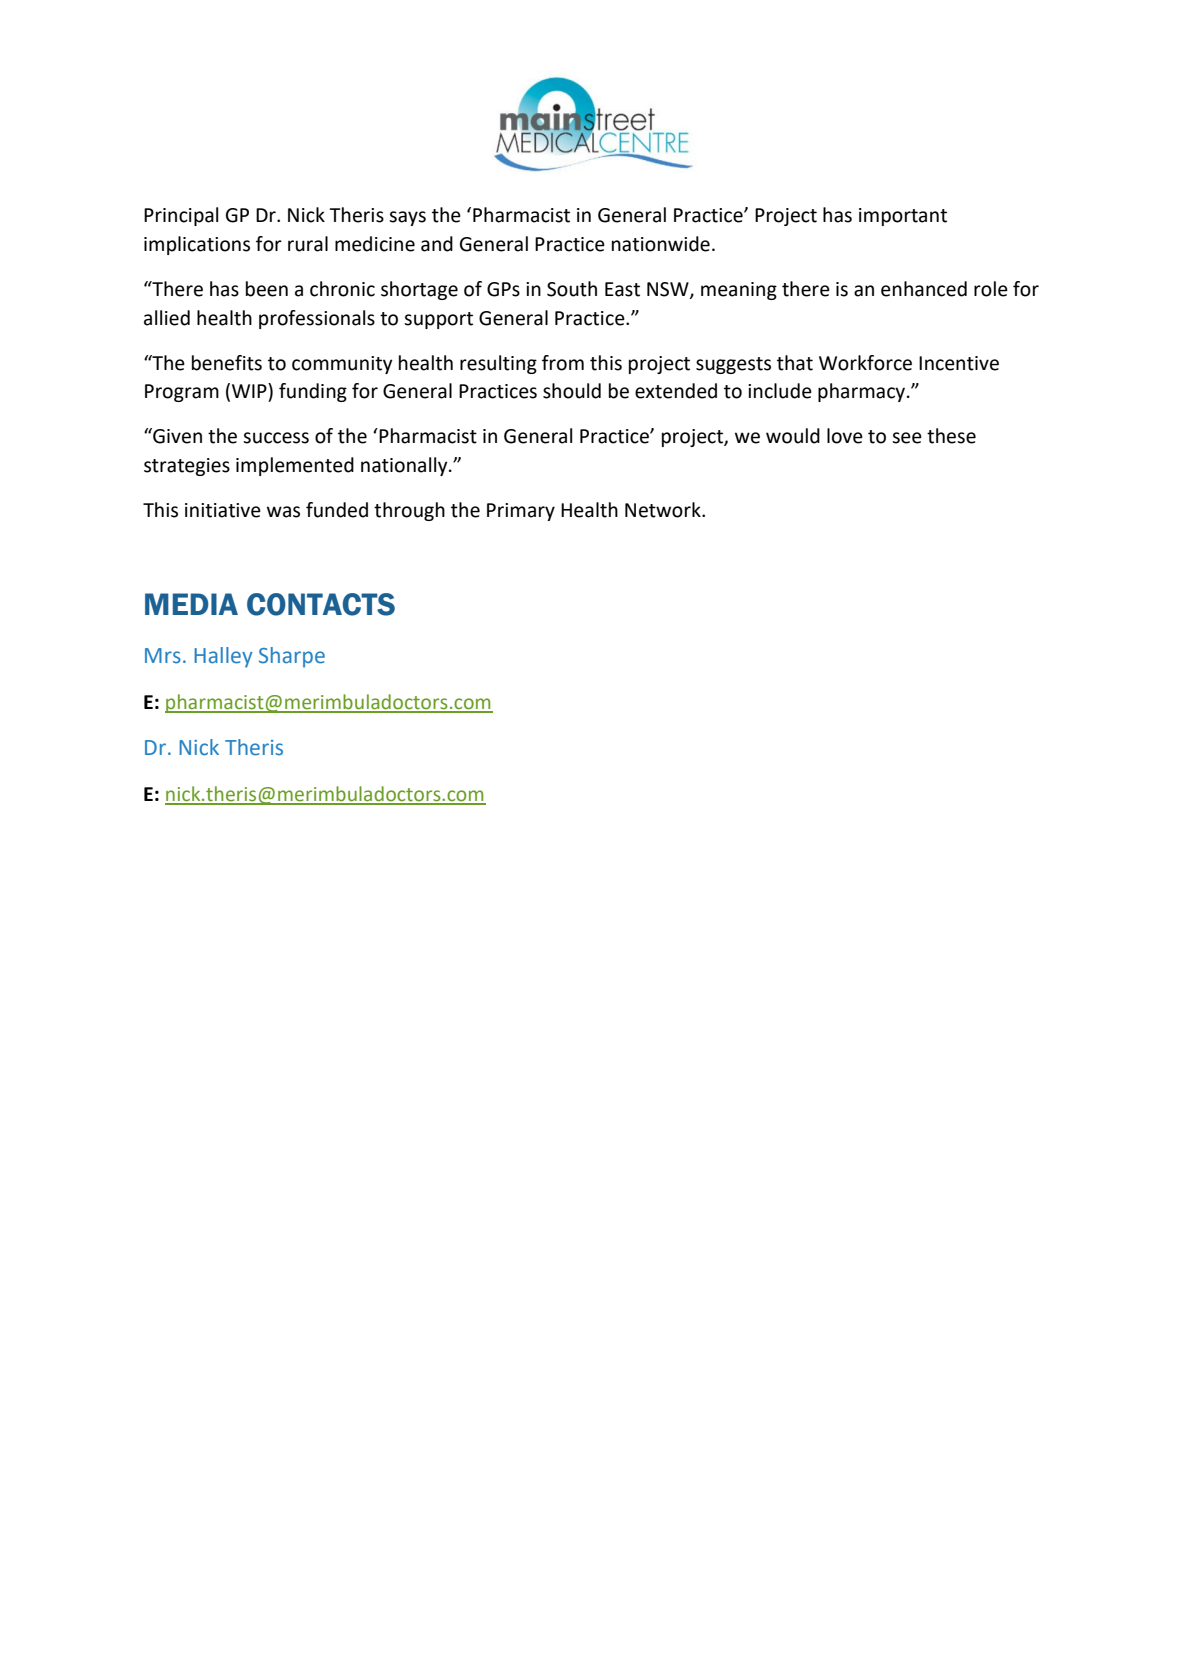 The image size is (1185, 1676). I want to click on Sharpe, so click(292, 657).
